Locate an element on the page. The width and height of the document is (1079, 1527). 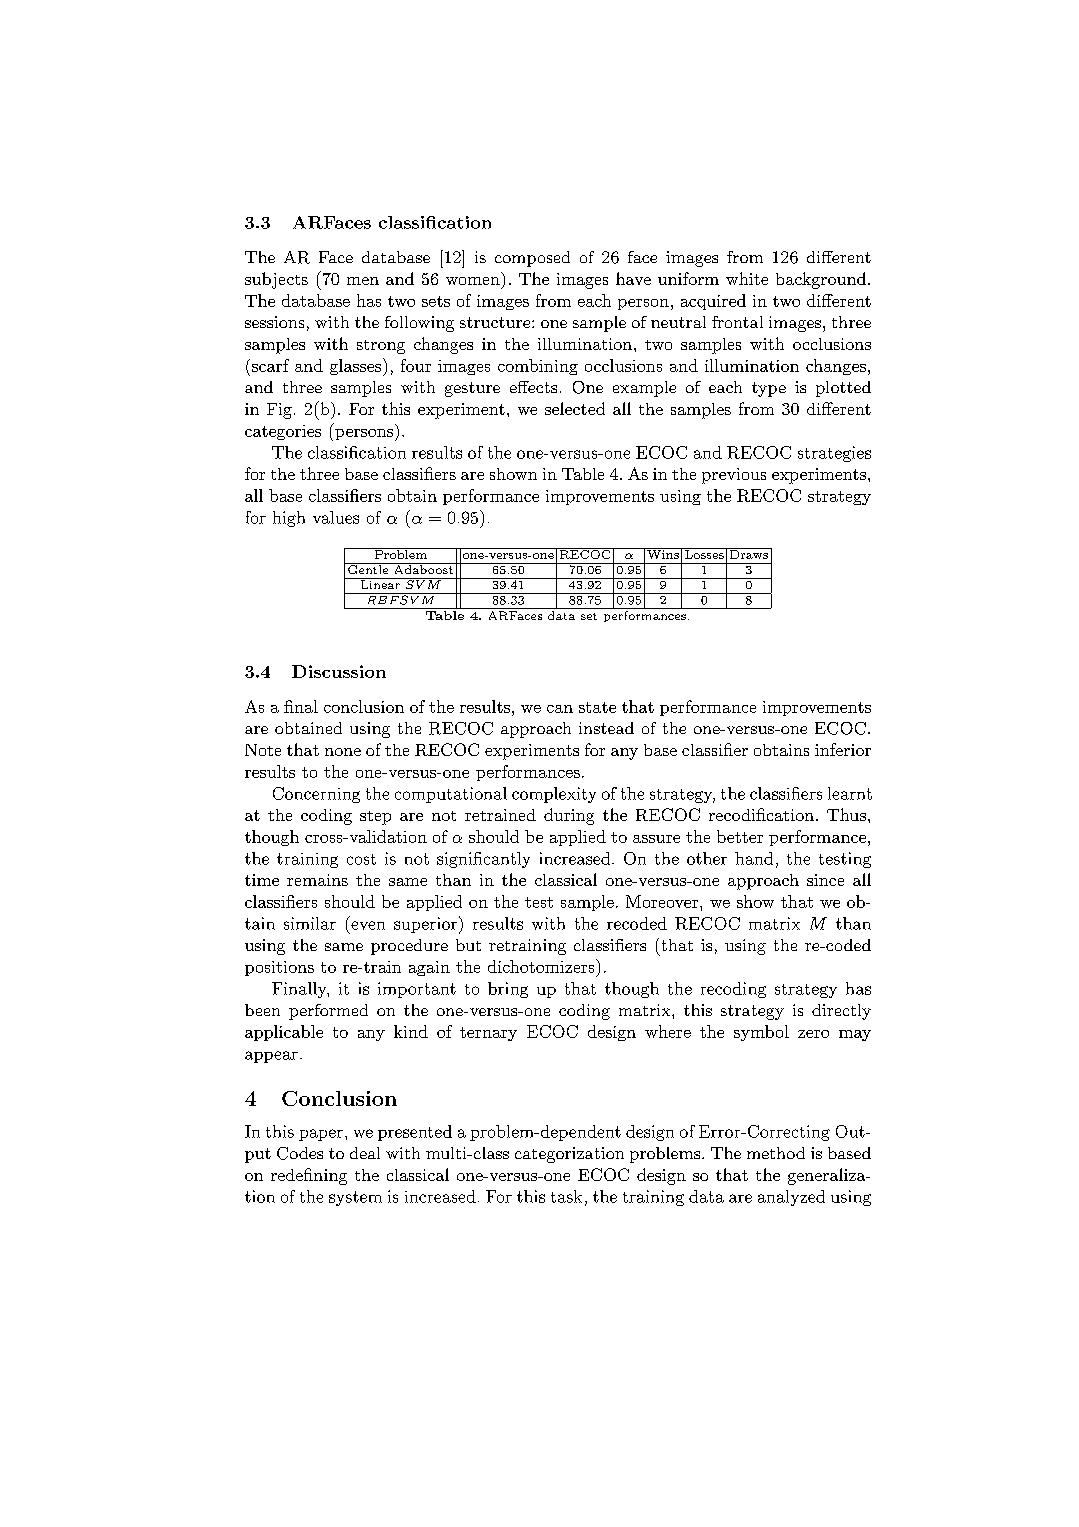
redefining is located at coordinates (309, 1176).
